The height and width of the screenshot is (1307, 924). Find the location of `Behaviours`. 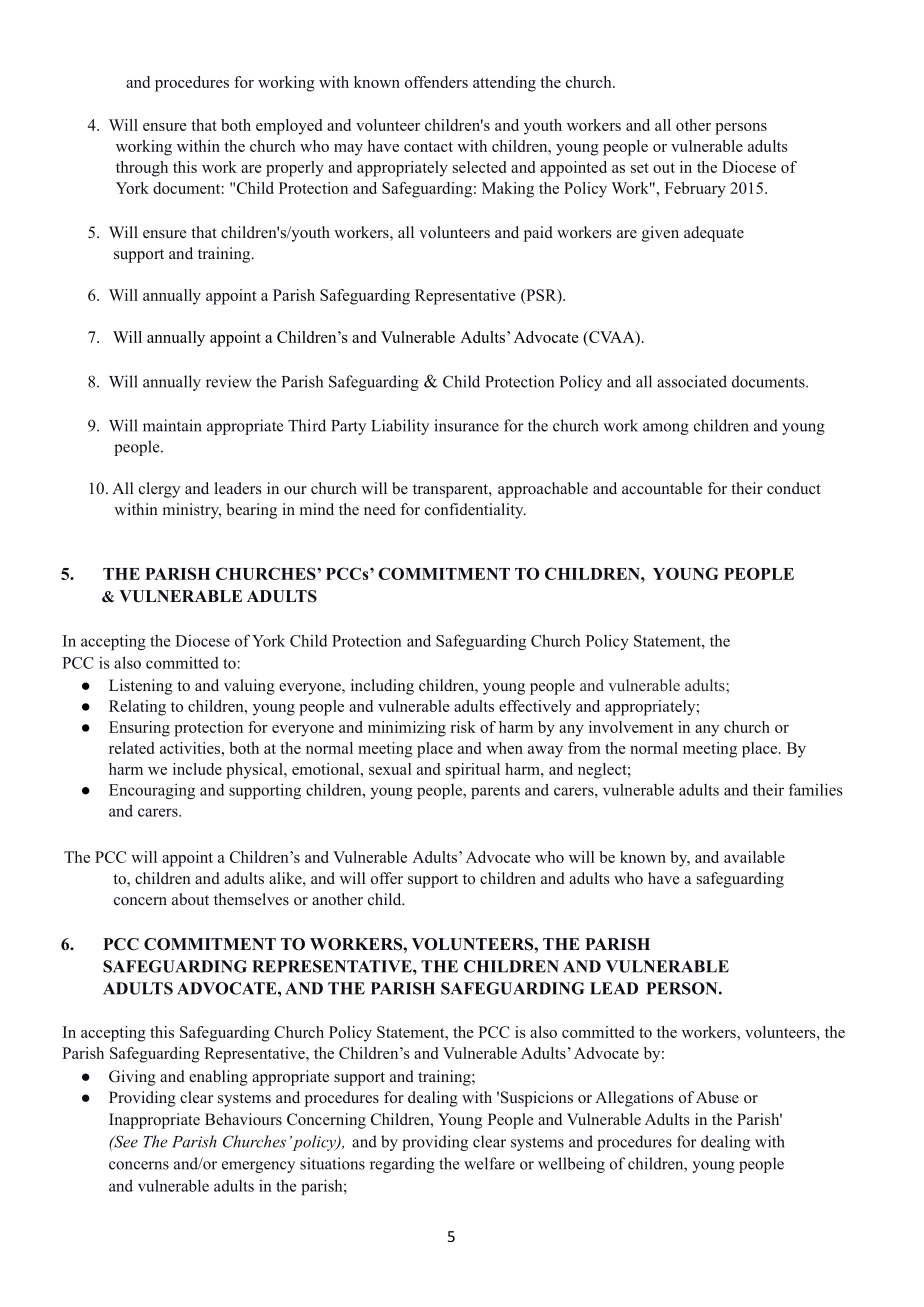

Behaviours is located at coordinates (243, 1119).
